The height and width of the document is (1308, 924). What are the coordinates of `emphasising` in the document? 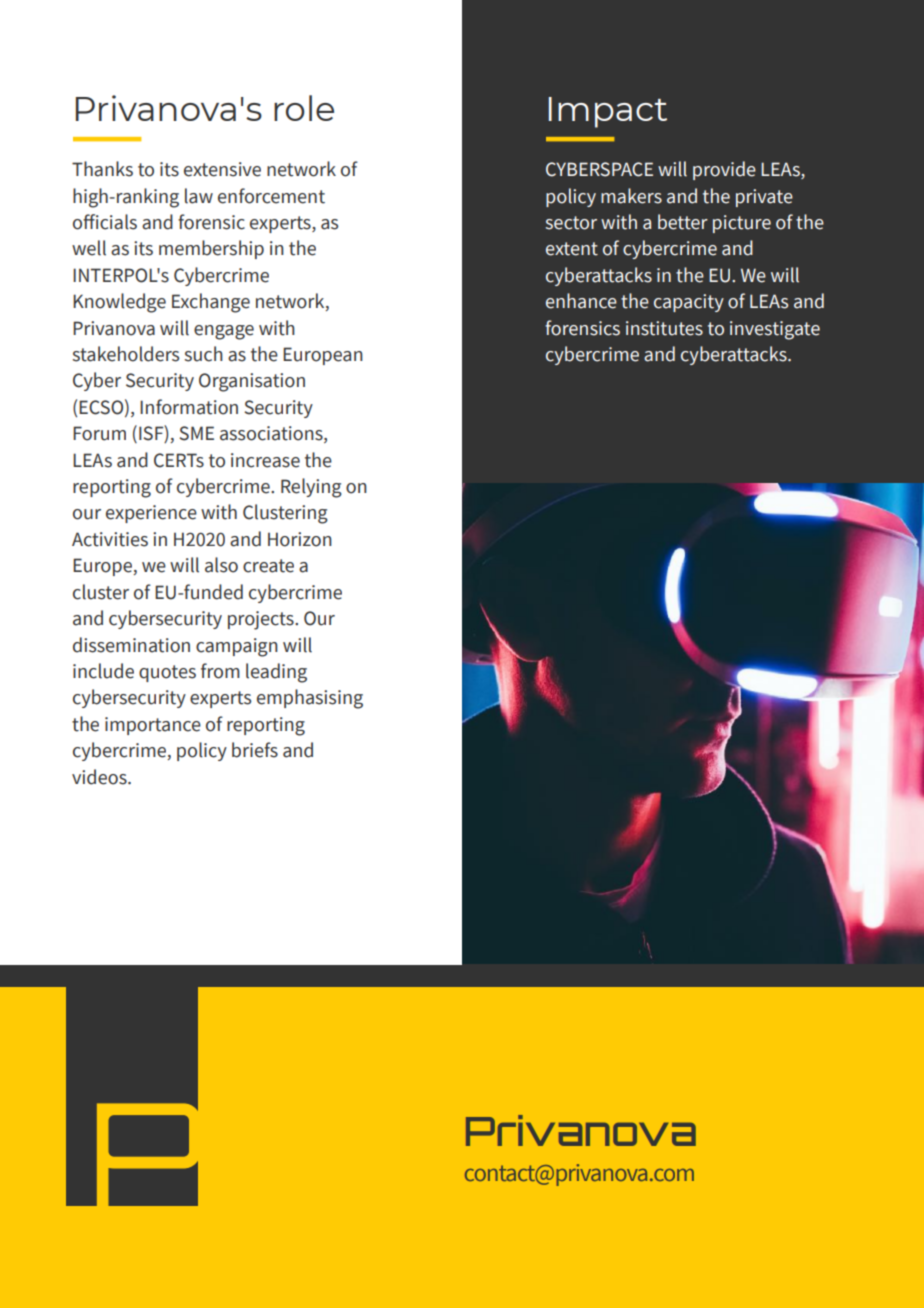 It's located at (310, 699).
